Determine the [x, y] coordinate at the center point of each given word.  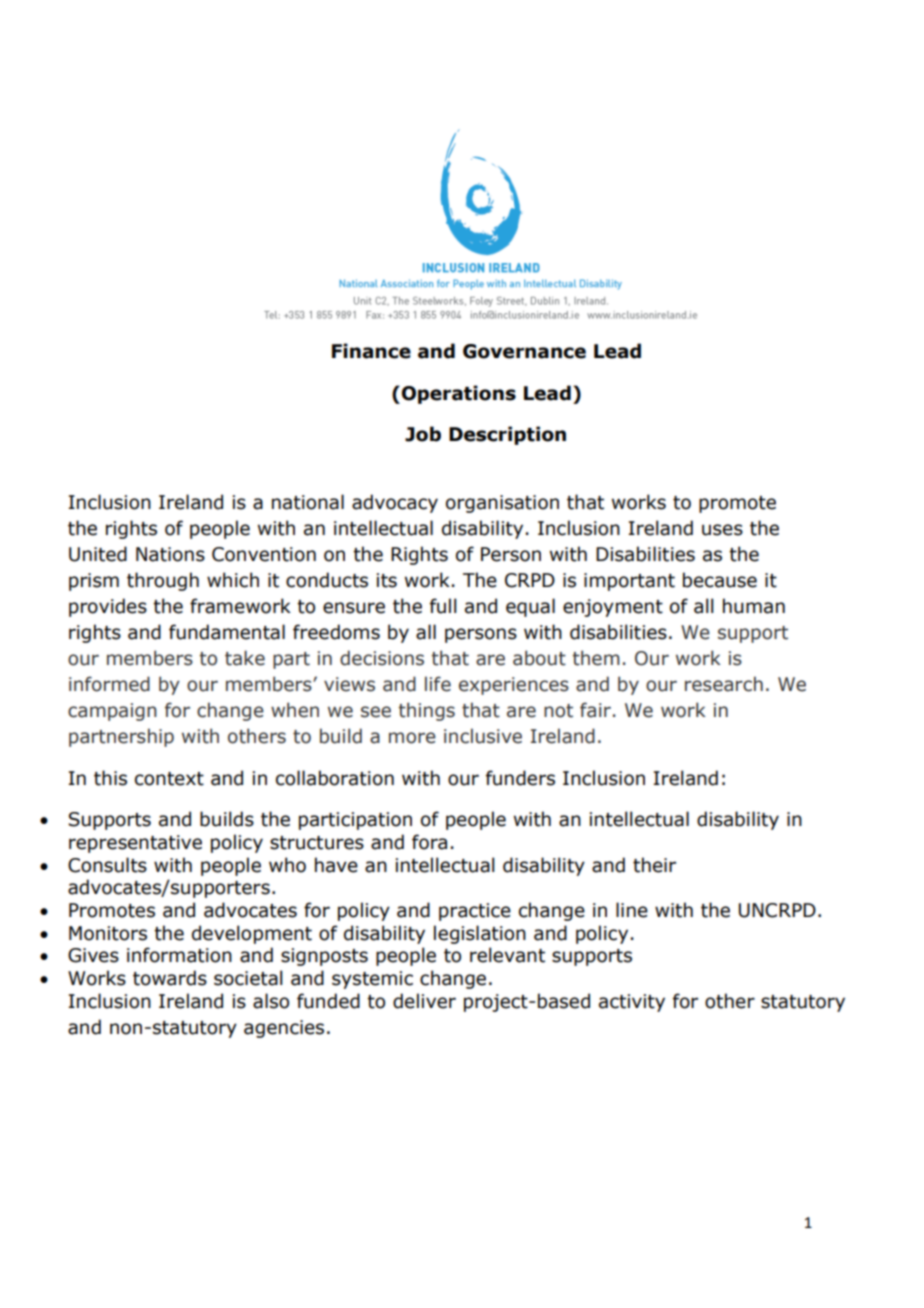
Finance [371, 351]
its [387, 580]
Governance [524, 351]
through [163, 581]
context [169, 779]
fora [429, 842]
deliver [424, 1001]
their [654, 865]
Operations [459, 394]
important [629, 582]
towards [170, 978]
